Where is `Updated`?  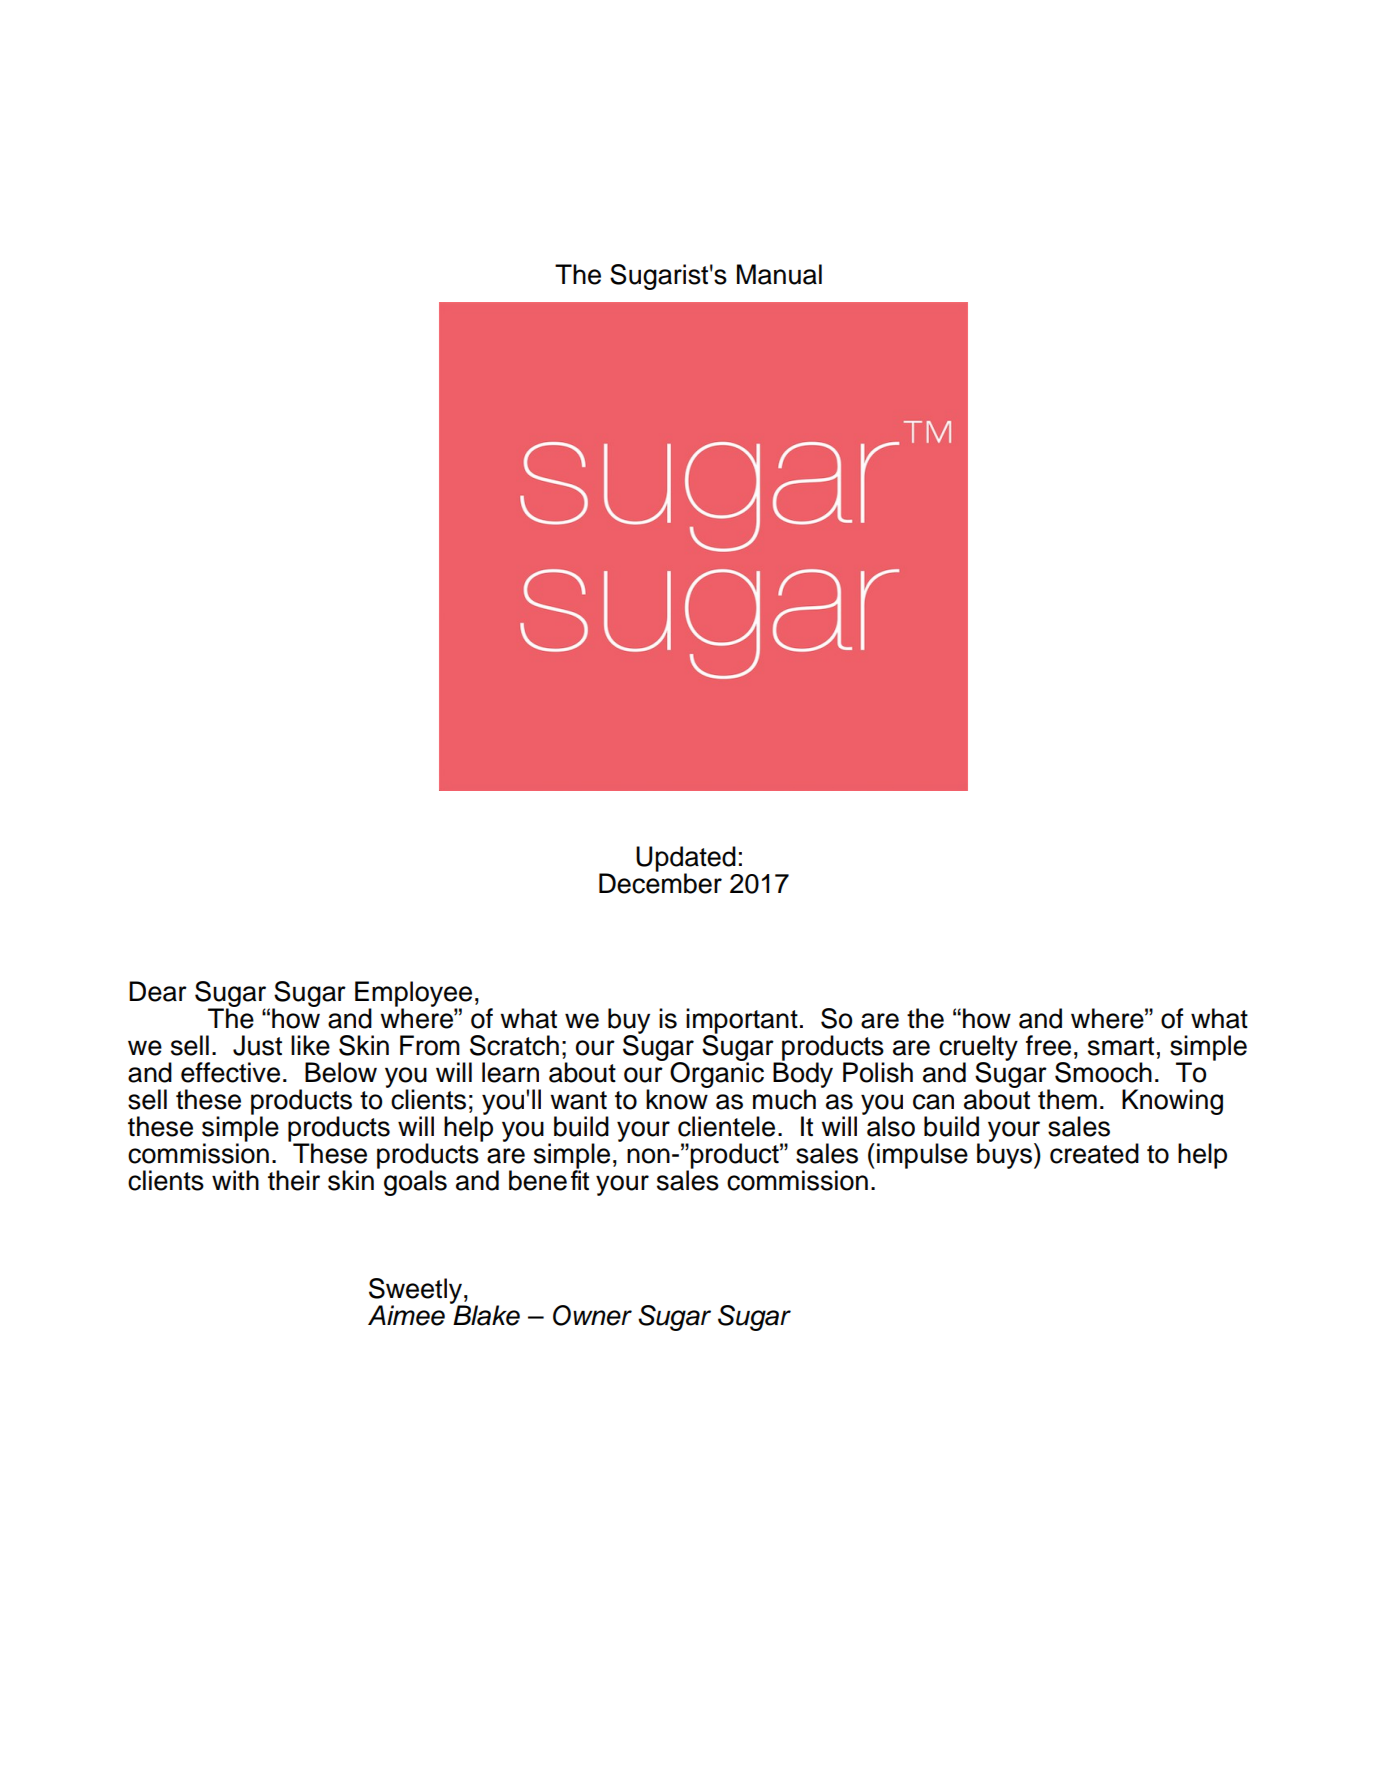 Updated is located at coordinates (686, 860).
